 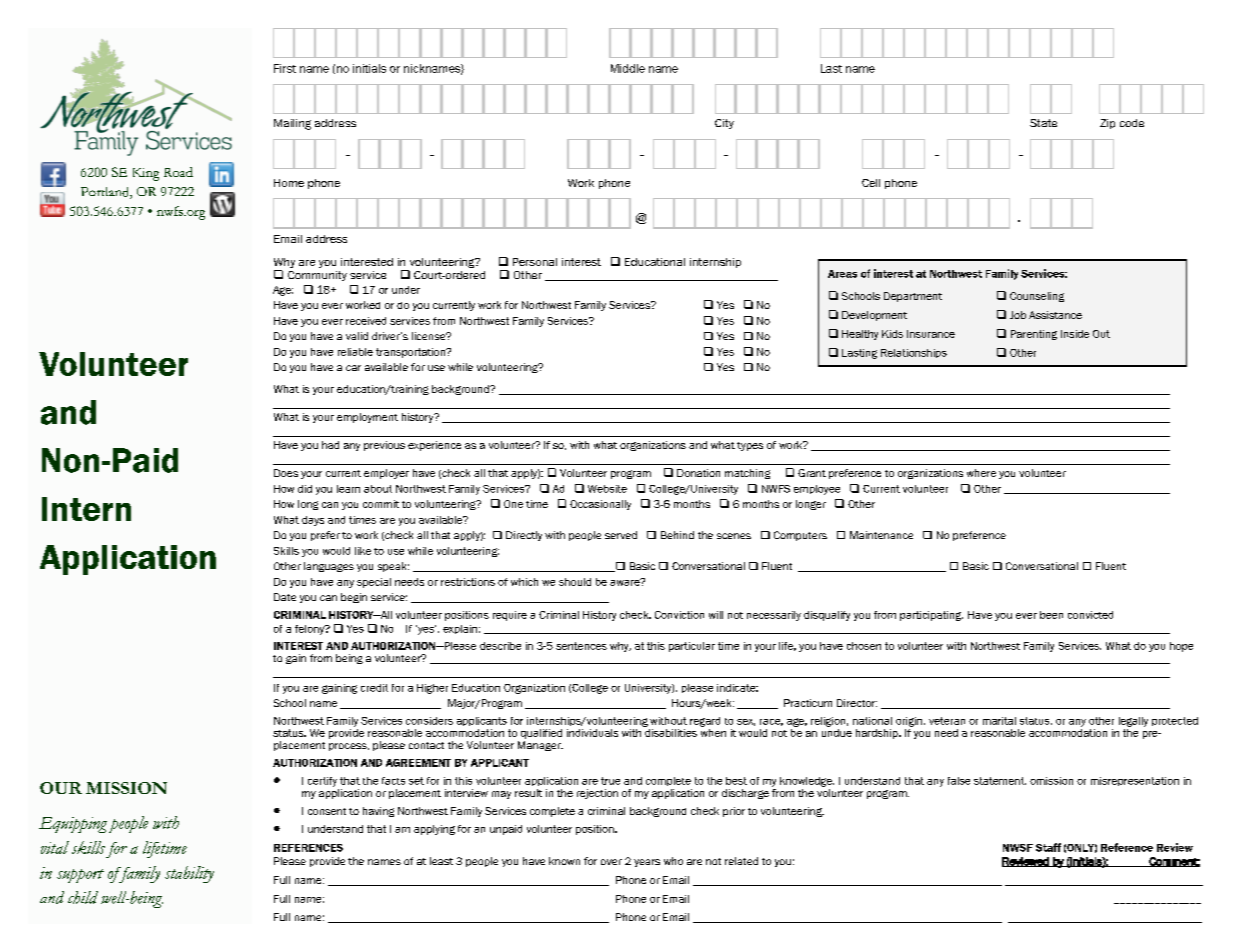 What do you see at coordinates (189, 874) in the screenshot?
I see `stability` at bounding box center [189, 874].
